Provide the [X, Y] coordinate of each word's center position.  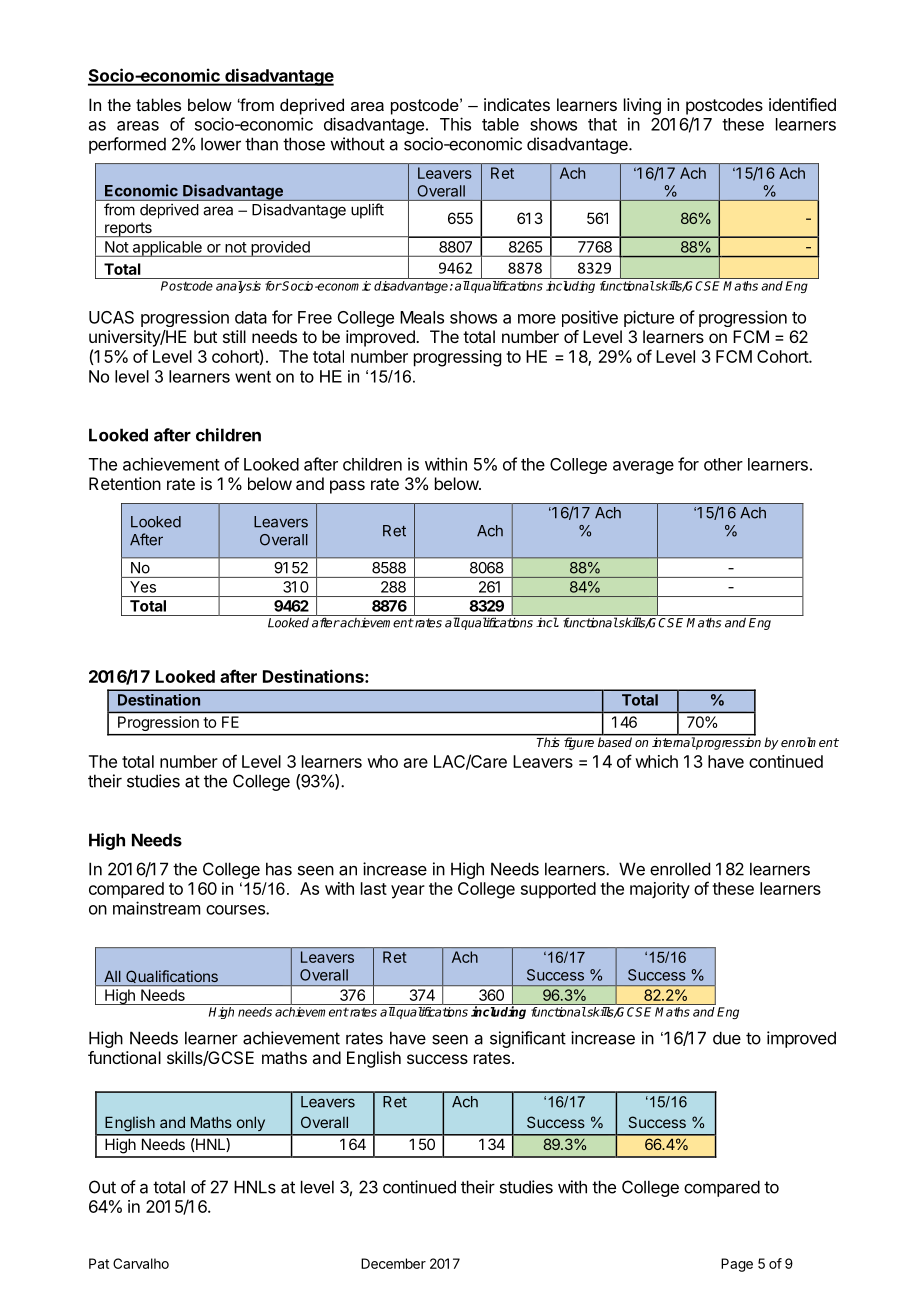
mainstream [156, 908]
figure [579, 742]
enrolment [810, 742]
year [408, 892]
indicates [517, 104]
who [382, 761]
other [723, 464]
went [253, 377]
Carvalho [141, 1263]
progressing [457, 358]
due [727, 1038]
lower [221, 144]
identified [802, 104]
